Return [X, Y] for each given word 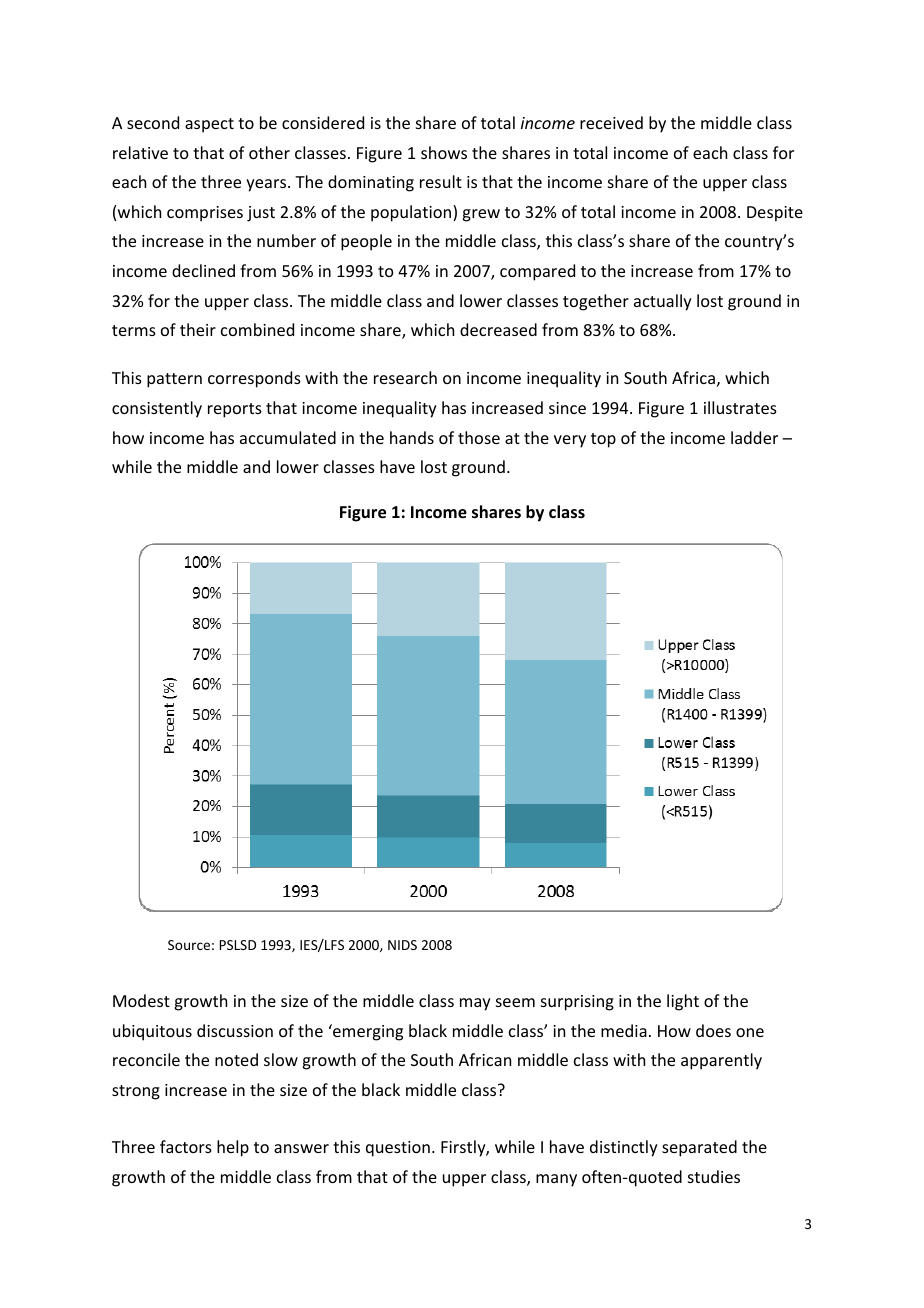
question [398, 1149]
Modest [141, 1000]
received [611, 122]
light [683, 1002]
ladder [754, 437]
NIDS [402, 945]
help [233, 1148]
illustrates [740, 407]
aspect [209, 125]
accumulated [288, 437]
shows [444, 152]
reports [235, 410]
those [479, 437]
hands [412, 437]
